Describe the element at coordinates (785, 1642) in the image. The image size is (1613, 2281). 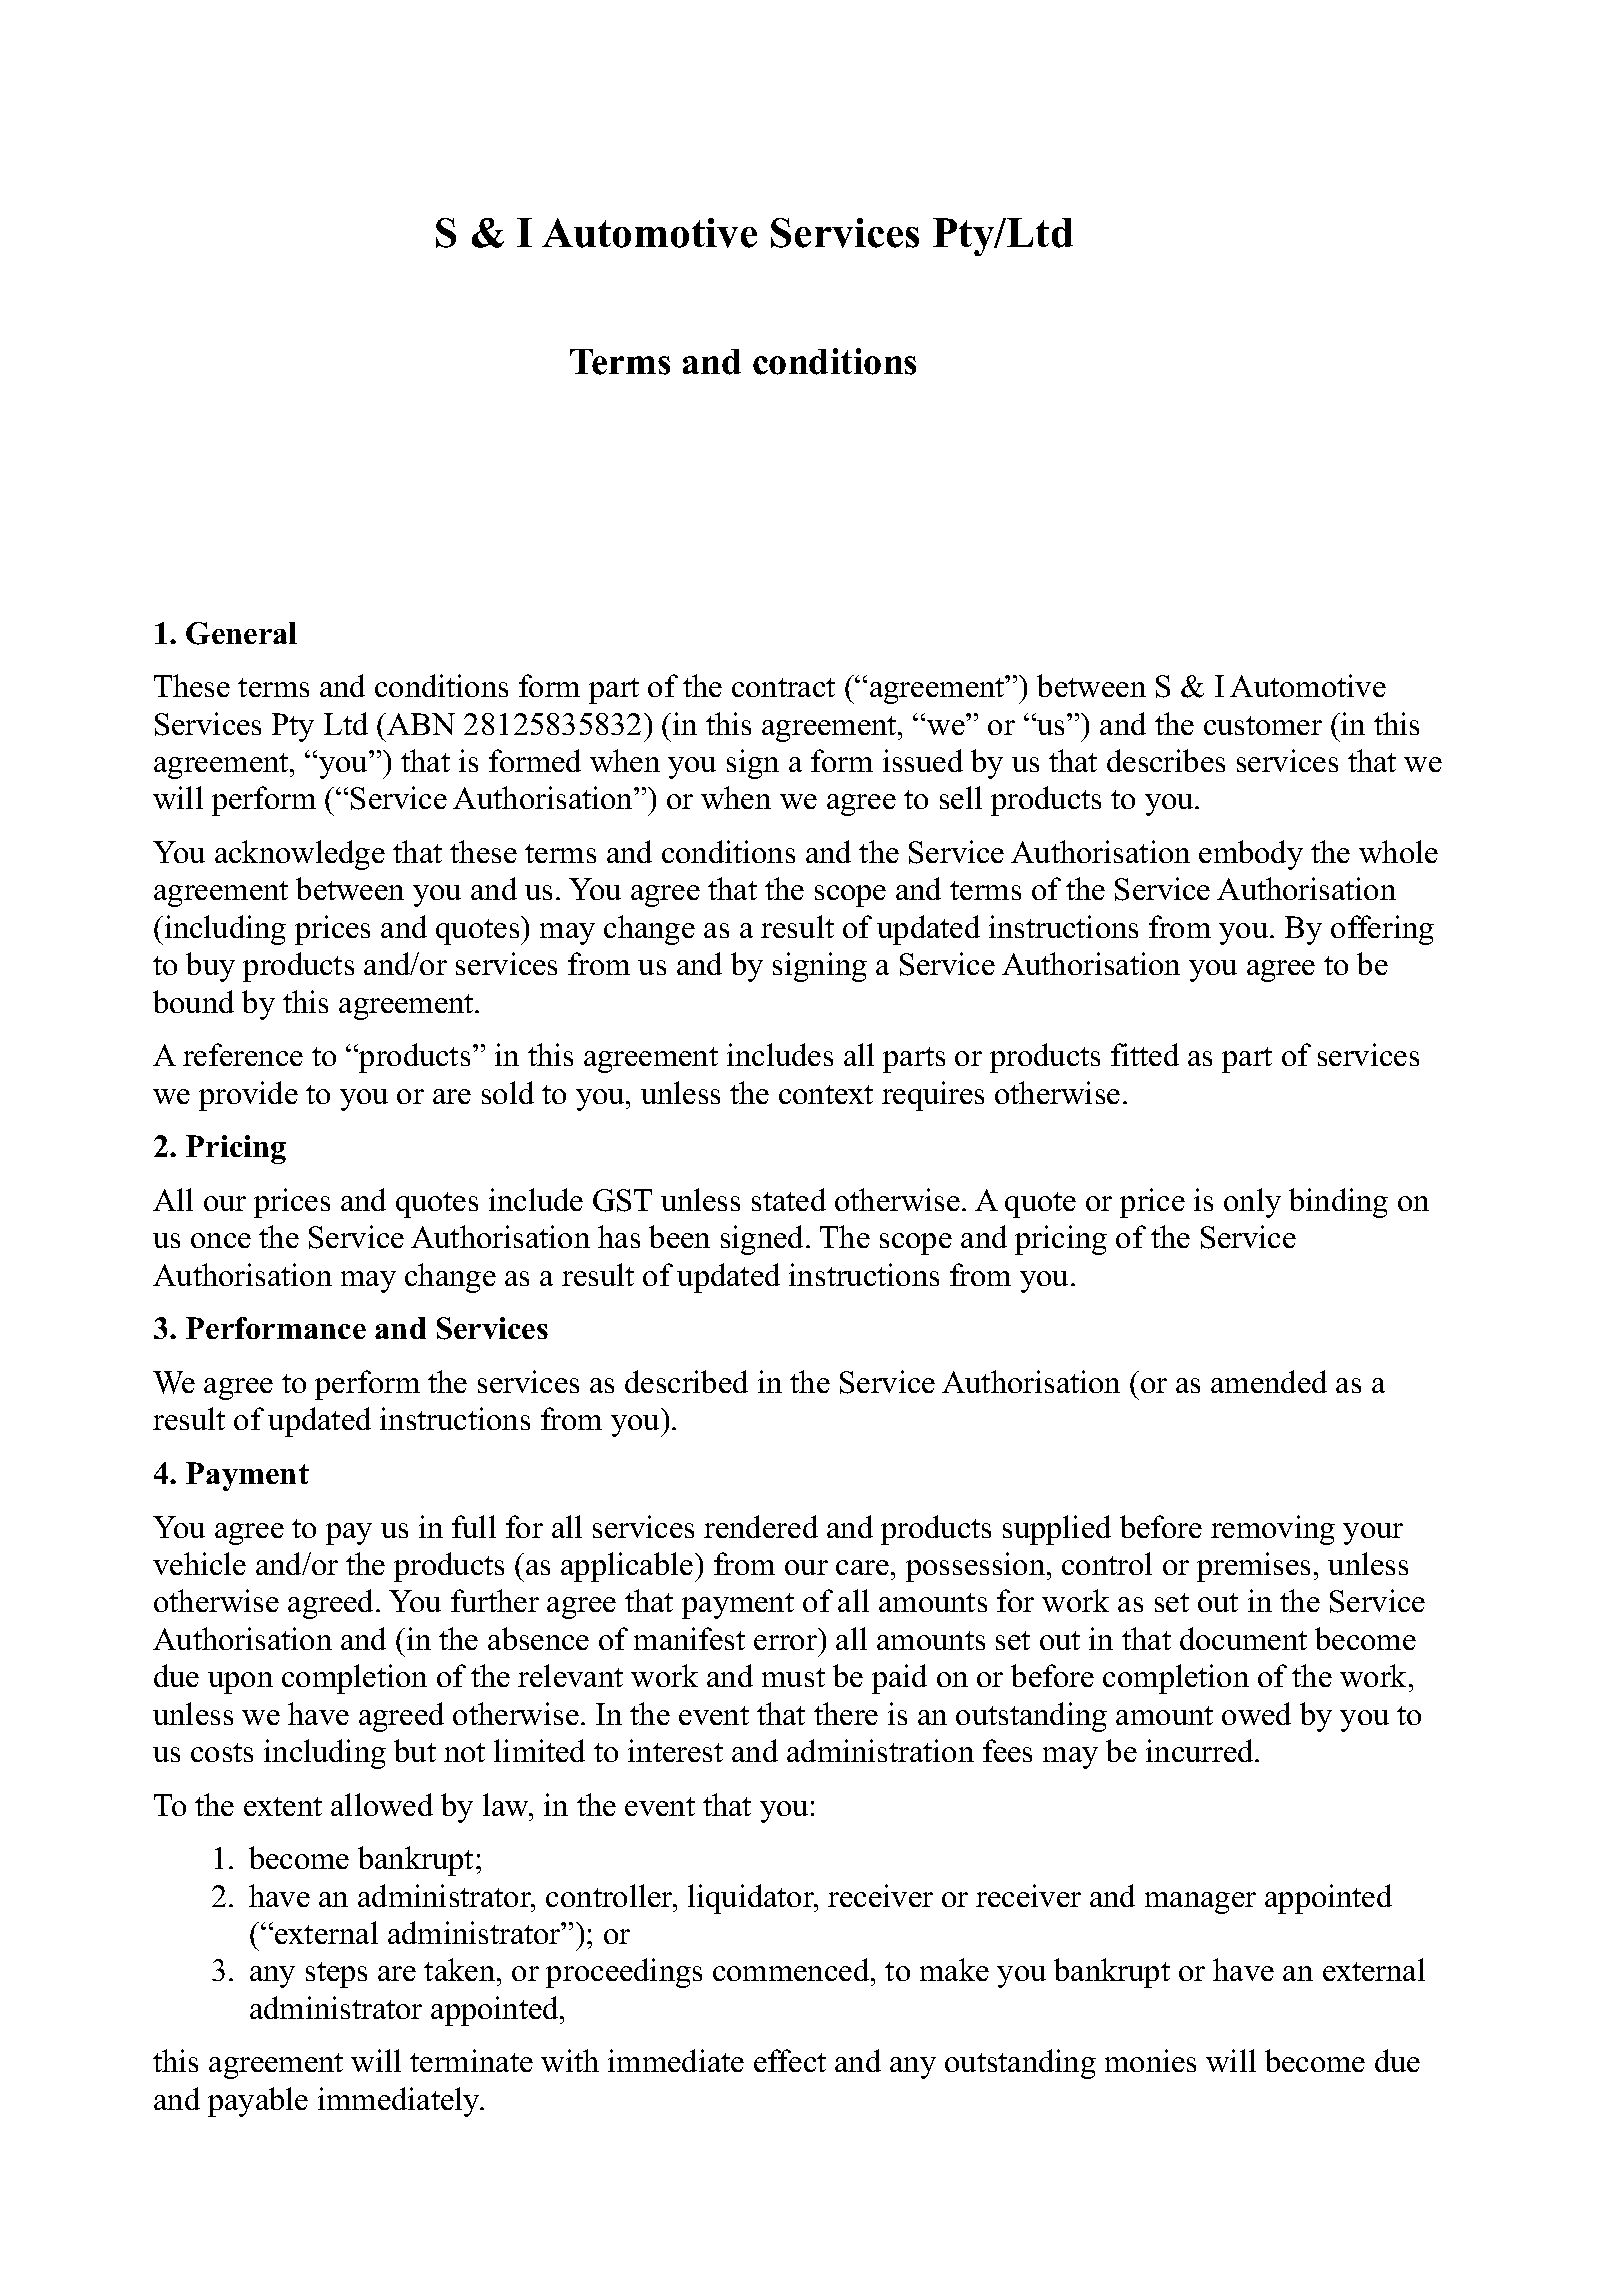
I see `error` at that location.
